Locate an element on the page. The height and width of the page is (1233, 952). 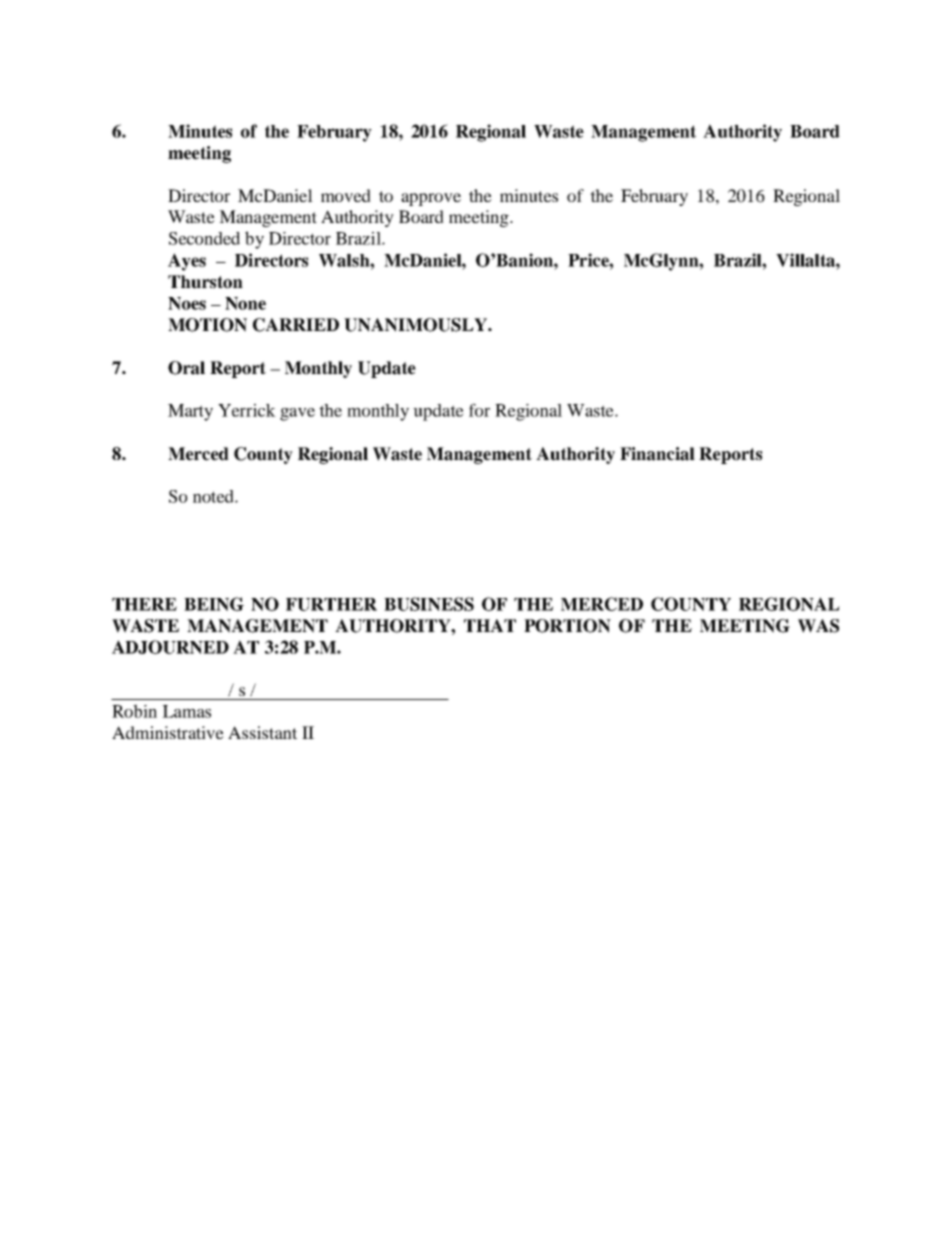
approve is located at coordinates (431, 199).
